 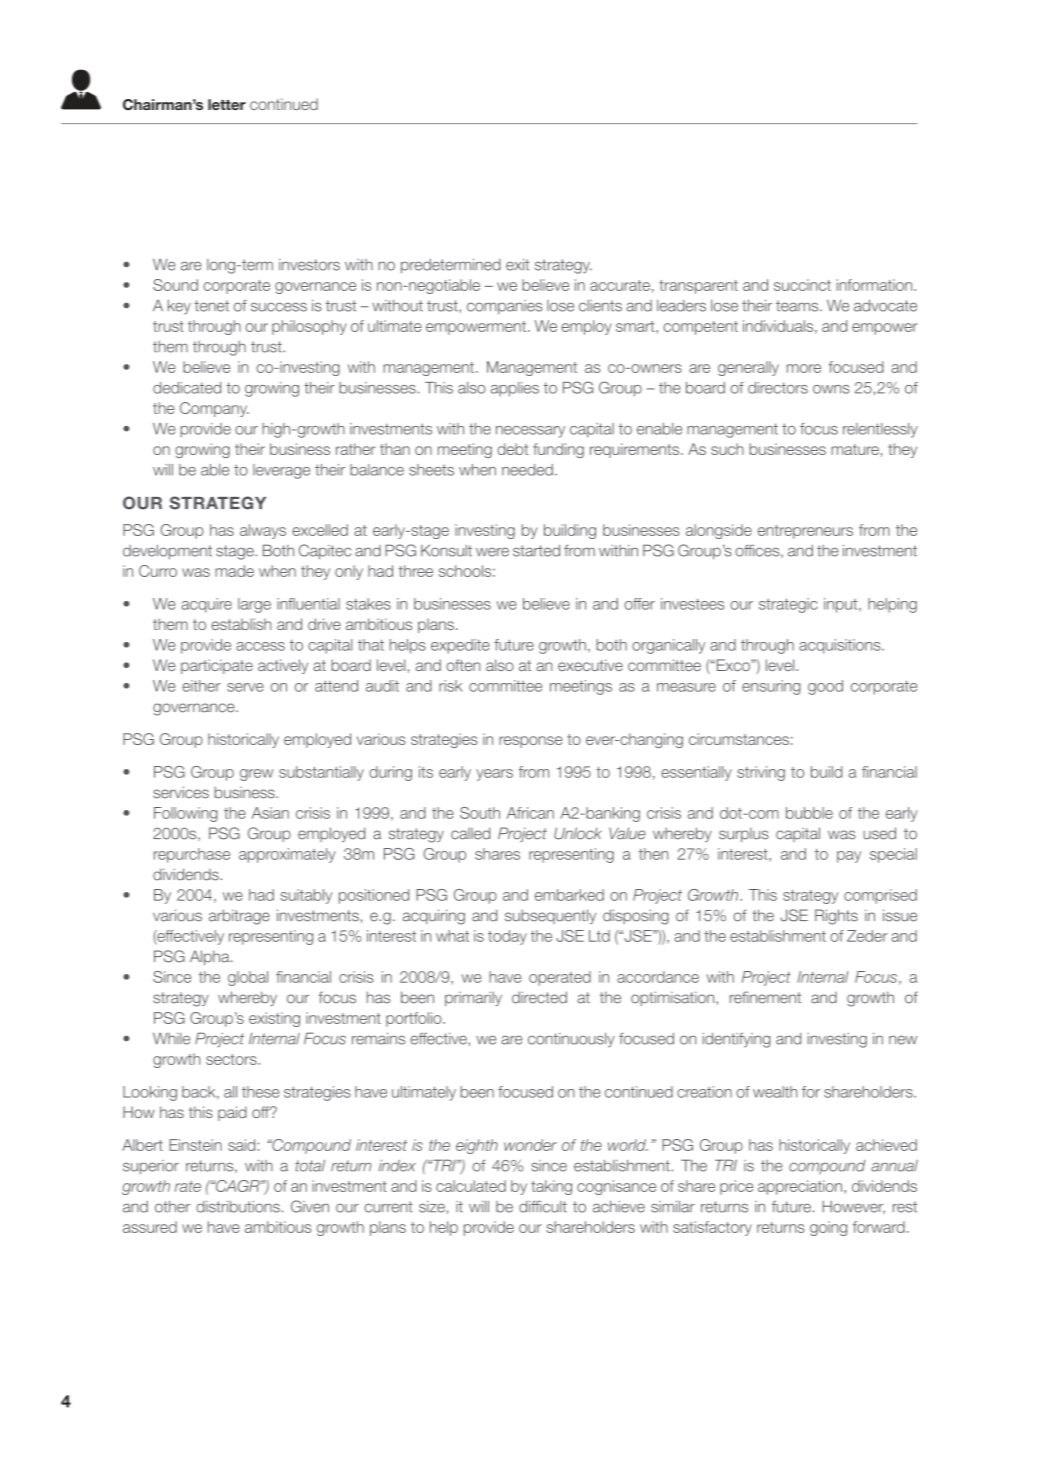 What do you see at coordinates (825, 687) in the screenshot?
I see `good` at bounding box center [825, 687].
